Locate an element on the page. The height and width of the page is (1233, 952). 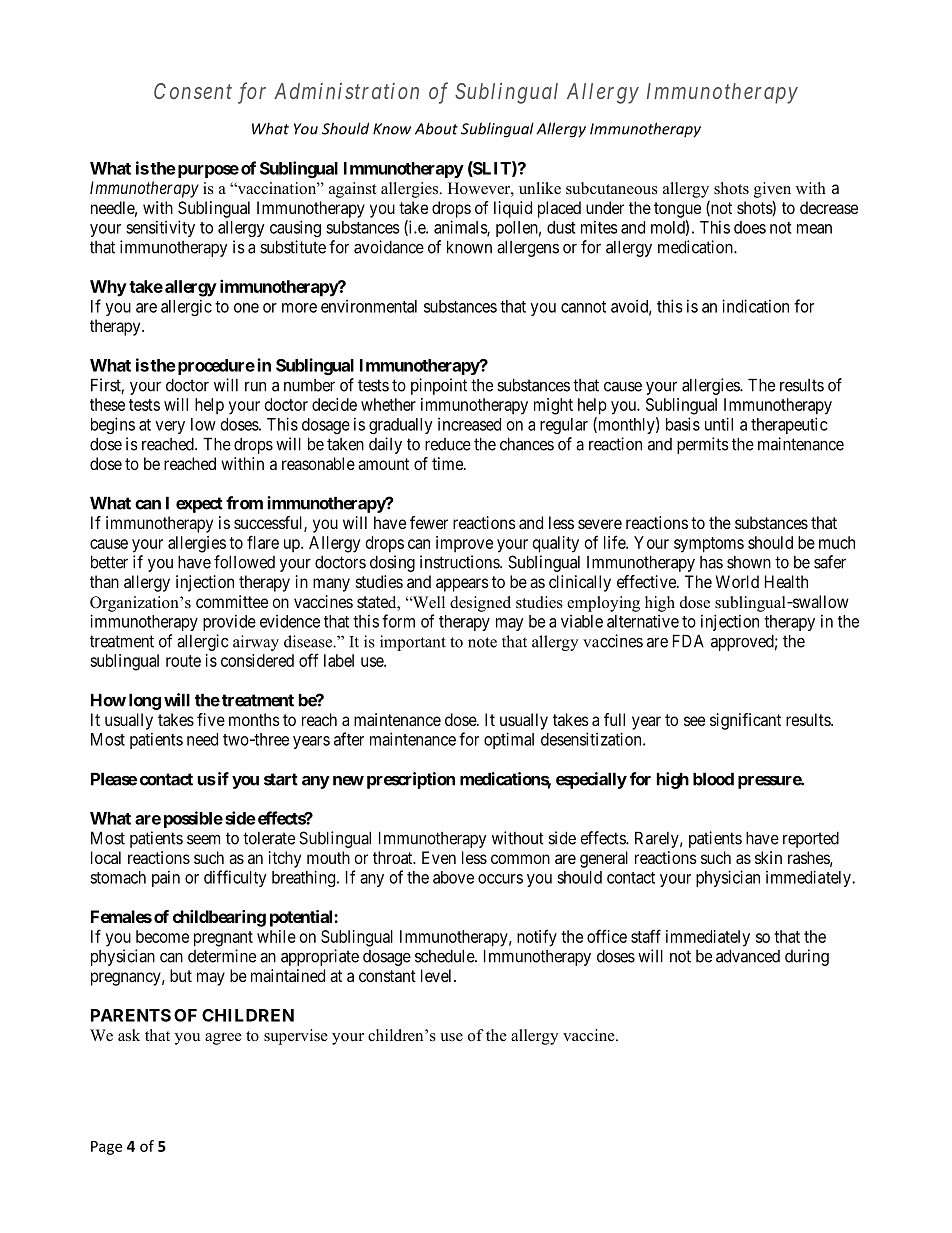
Page is located at coordinates (106, 1148).
